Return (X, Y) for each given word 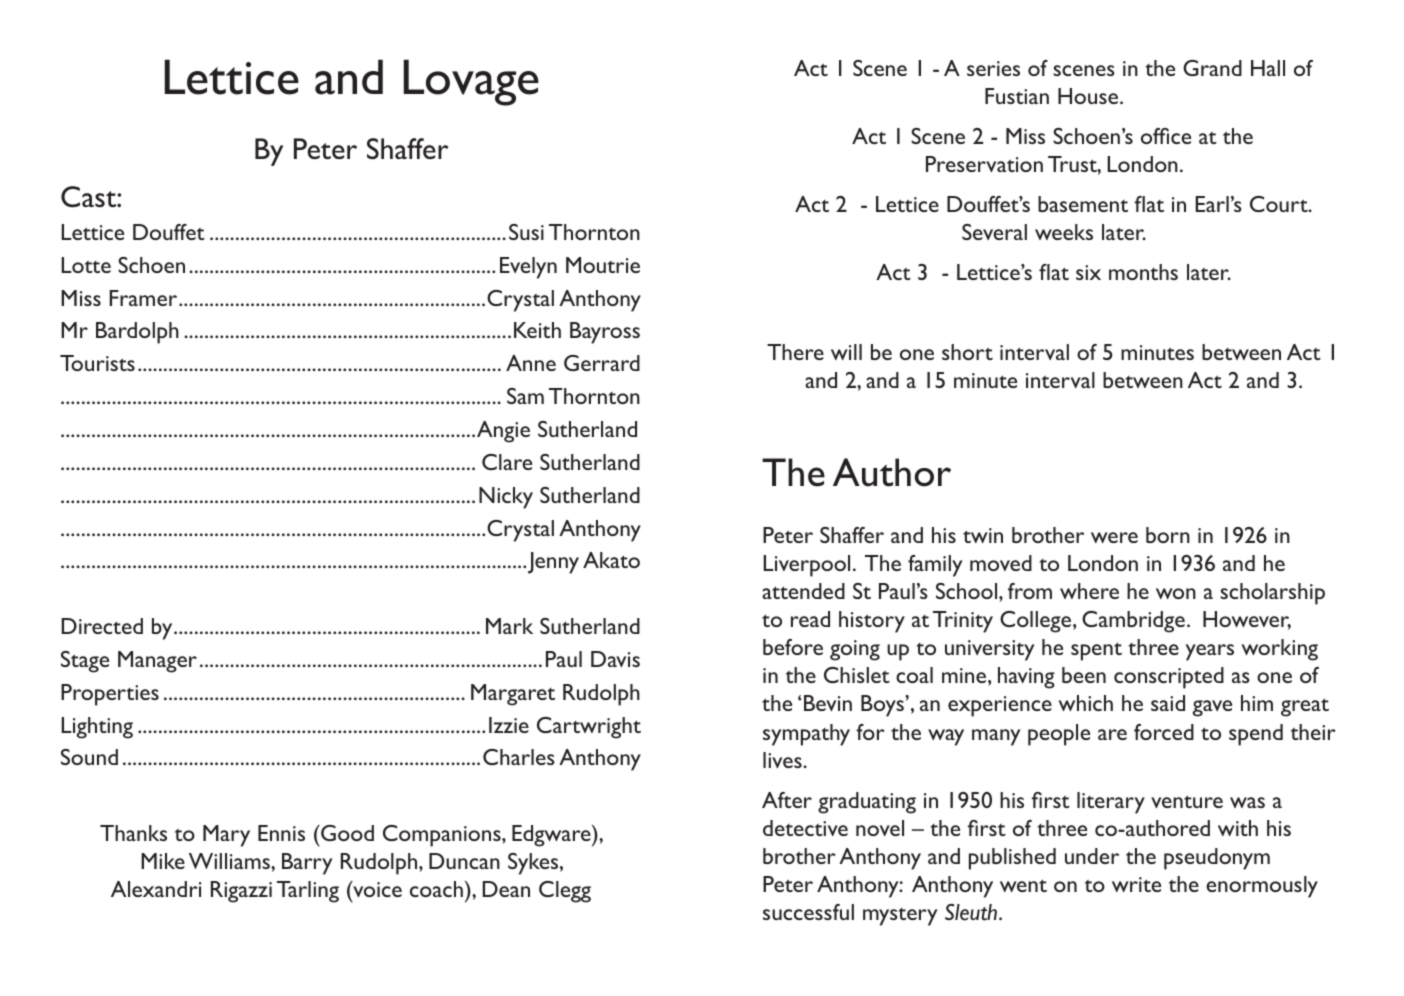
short (967, 352)
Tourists (97, 363)
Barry (307, 864)
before (793, 647)
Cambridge (1133, 622)
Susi (526, 232)
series (993, 68)
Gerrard (602, 363)
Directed (102, 626)
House (1088, 96)
